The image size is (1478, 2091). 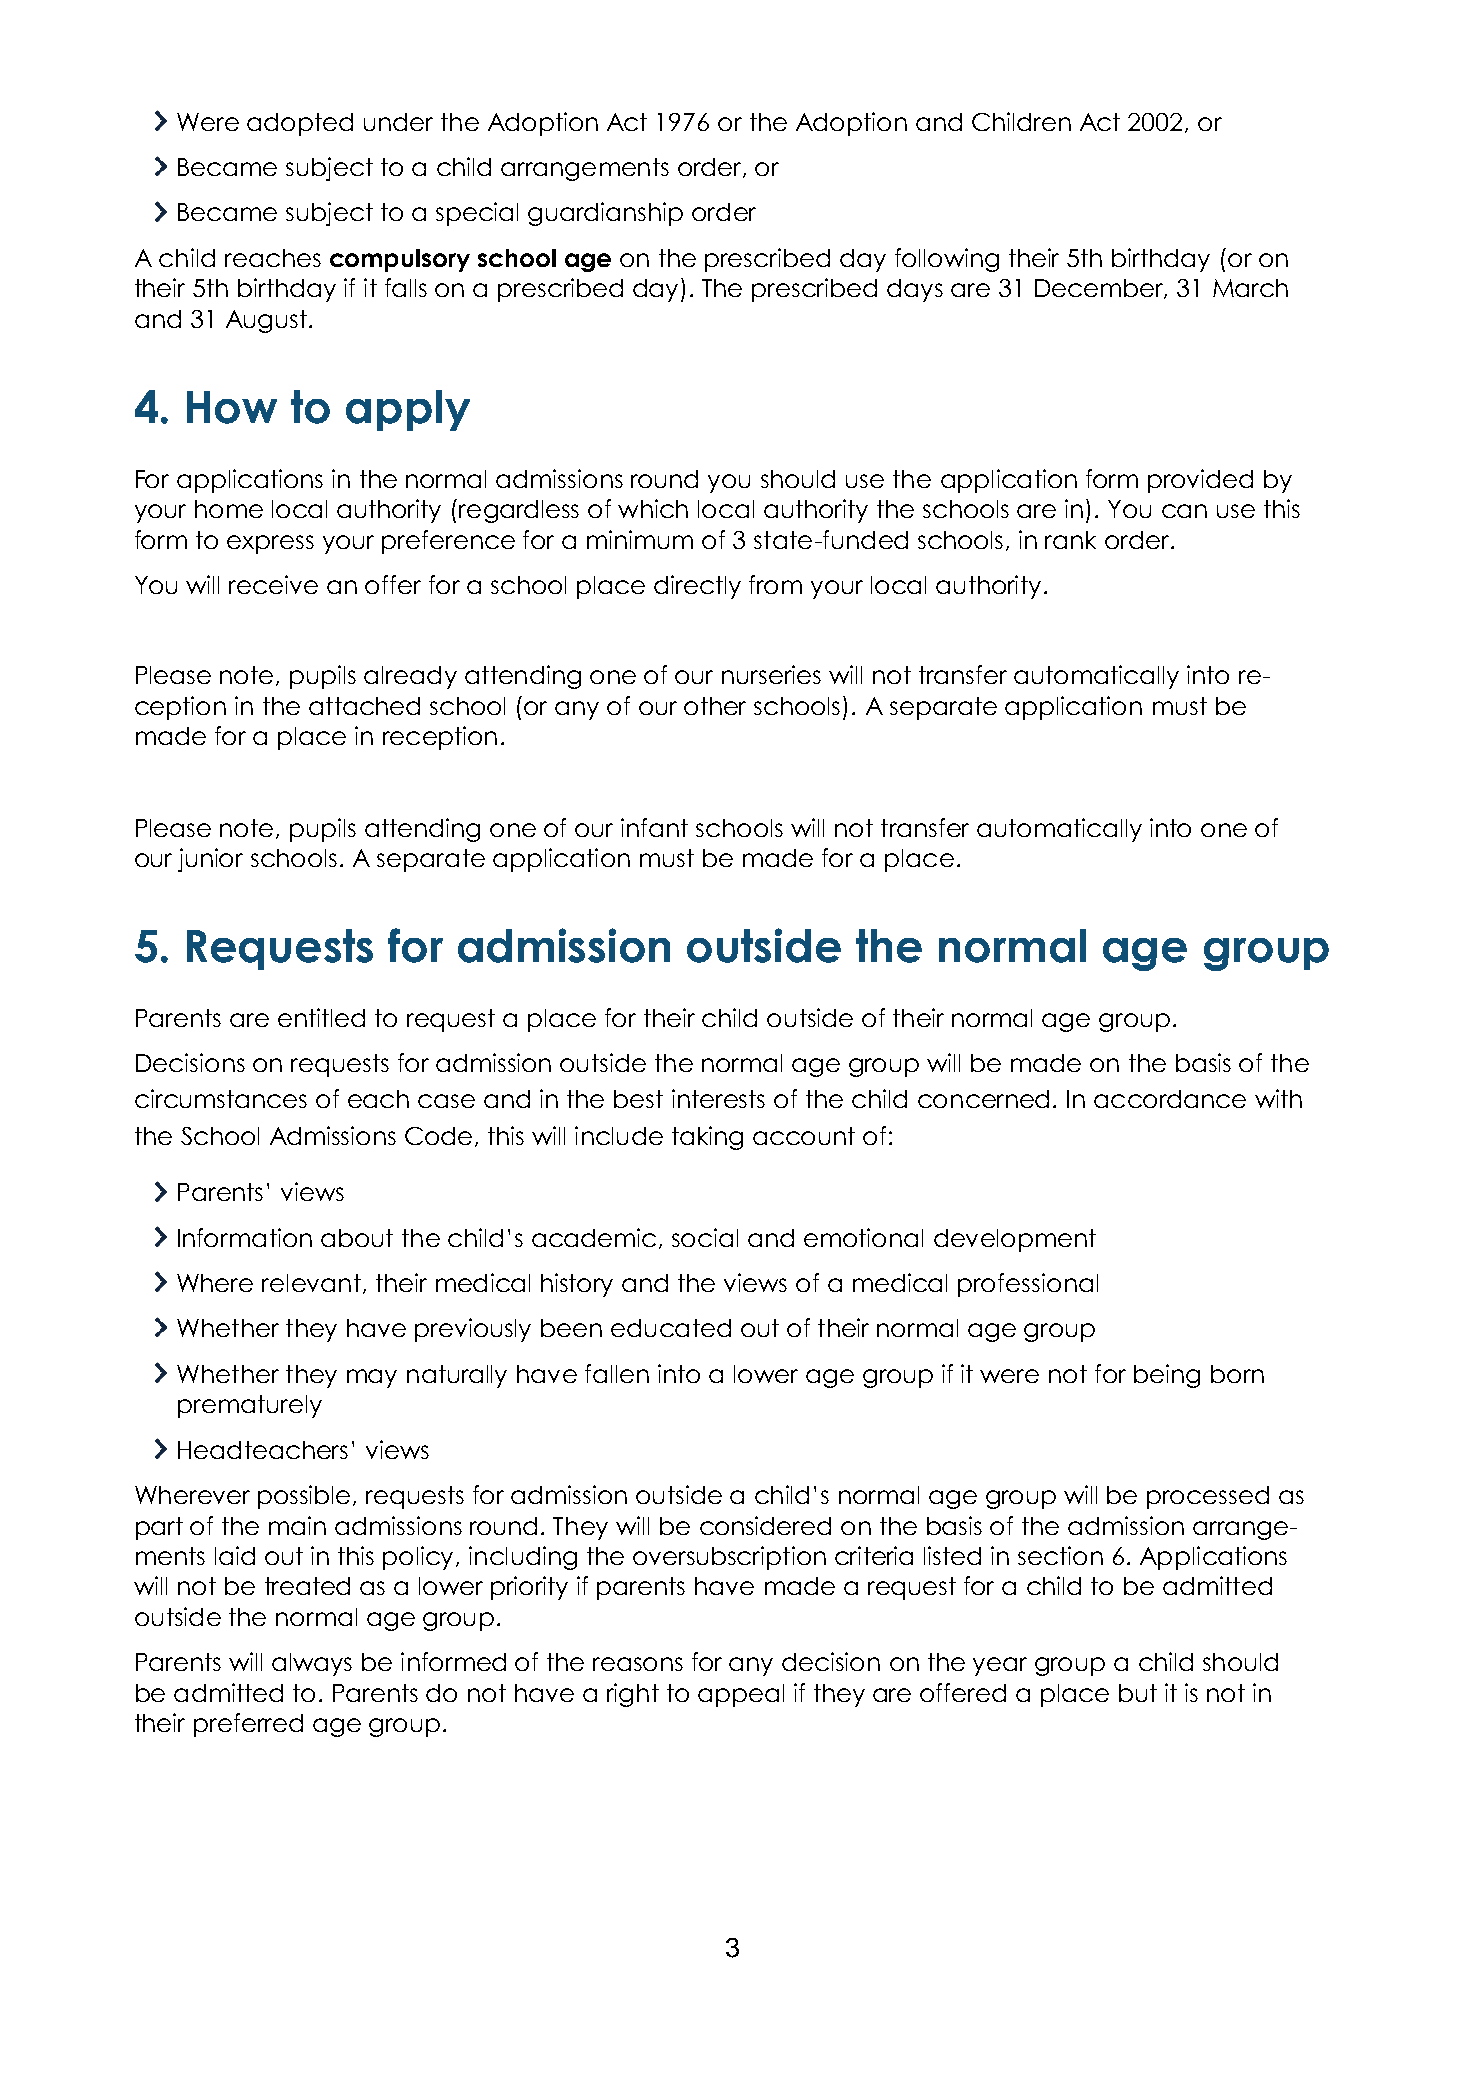 I want to click on educated, so click(x=671, y=1328).
